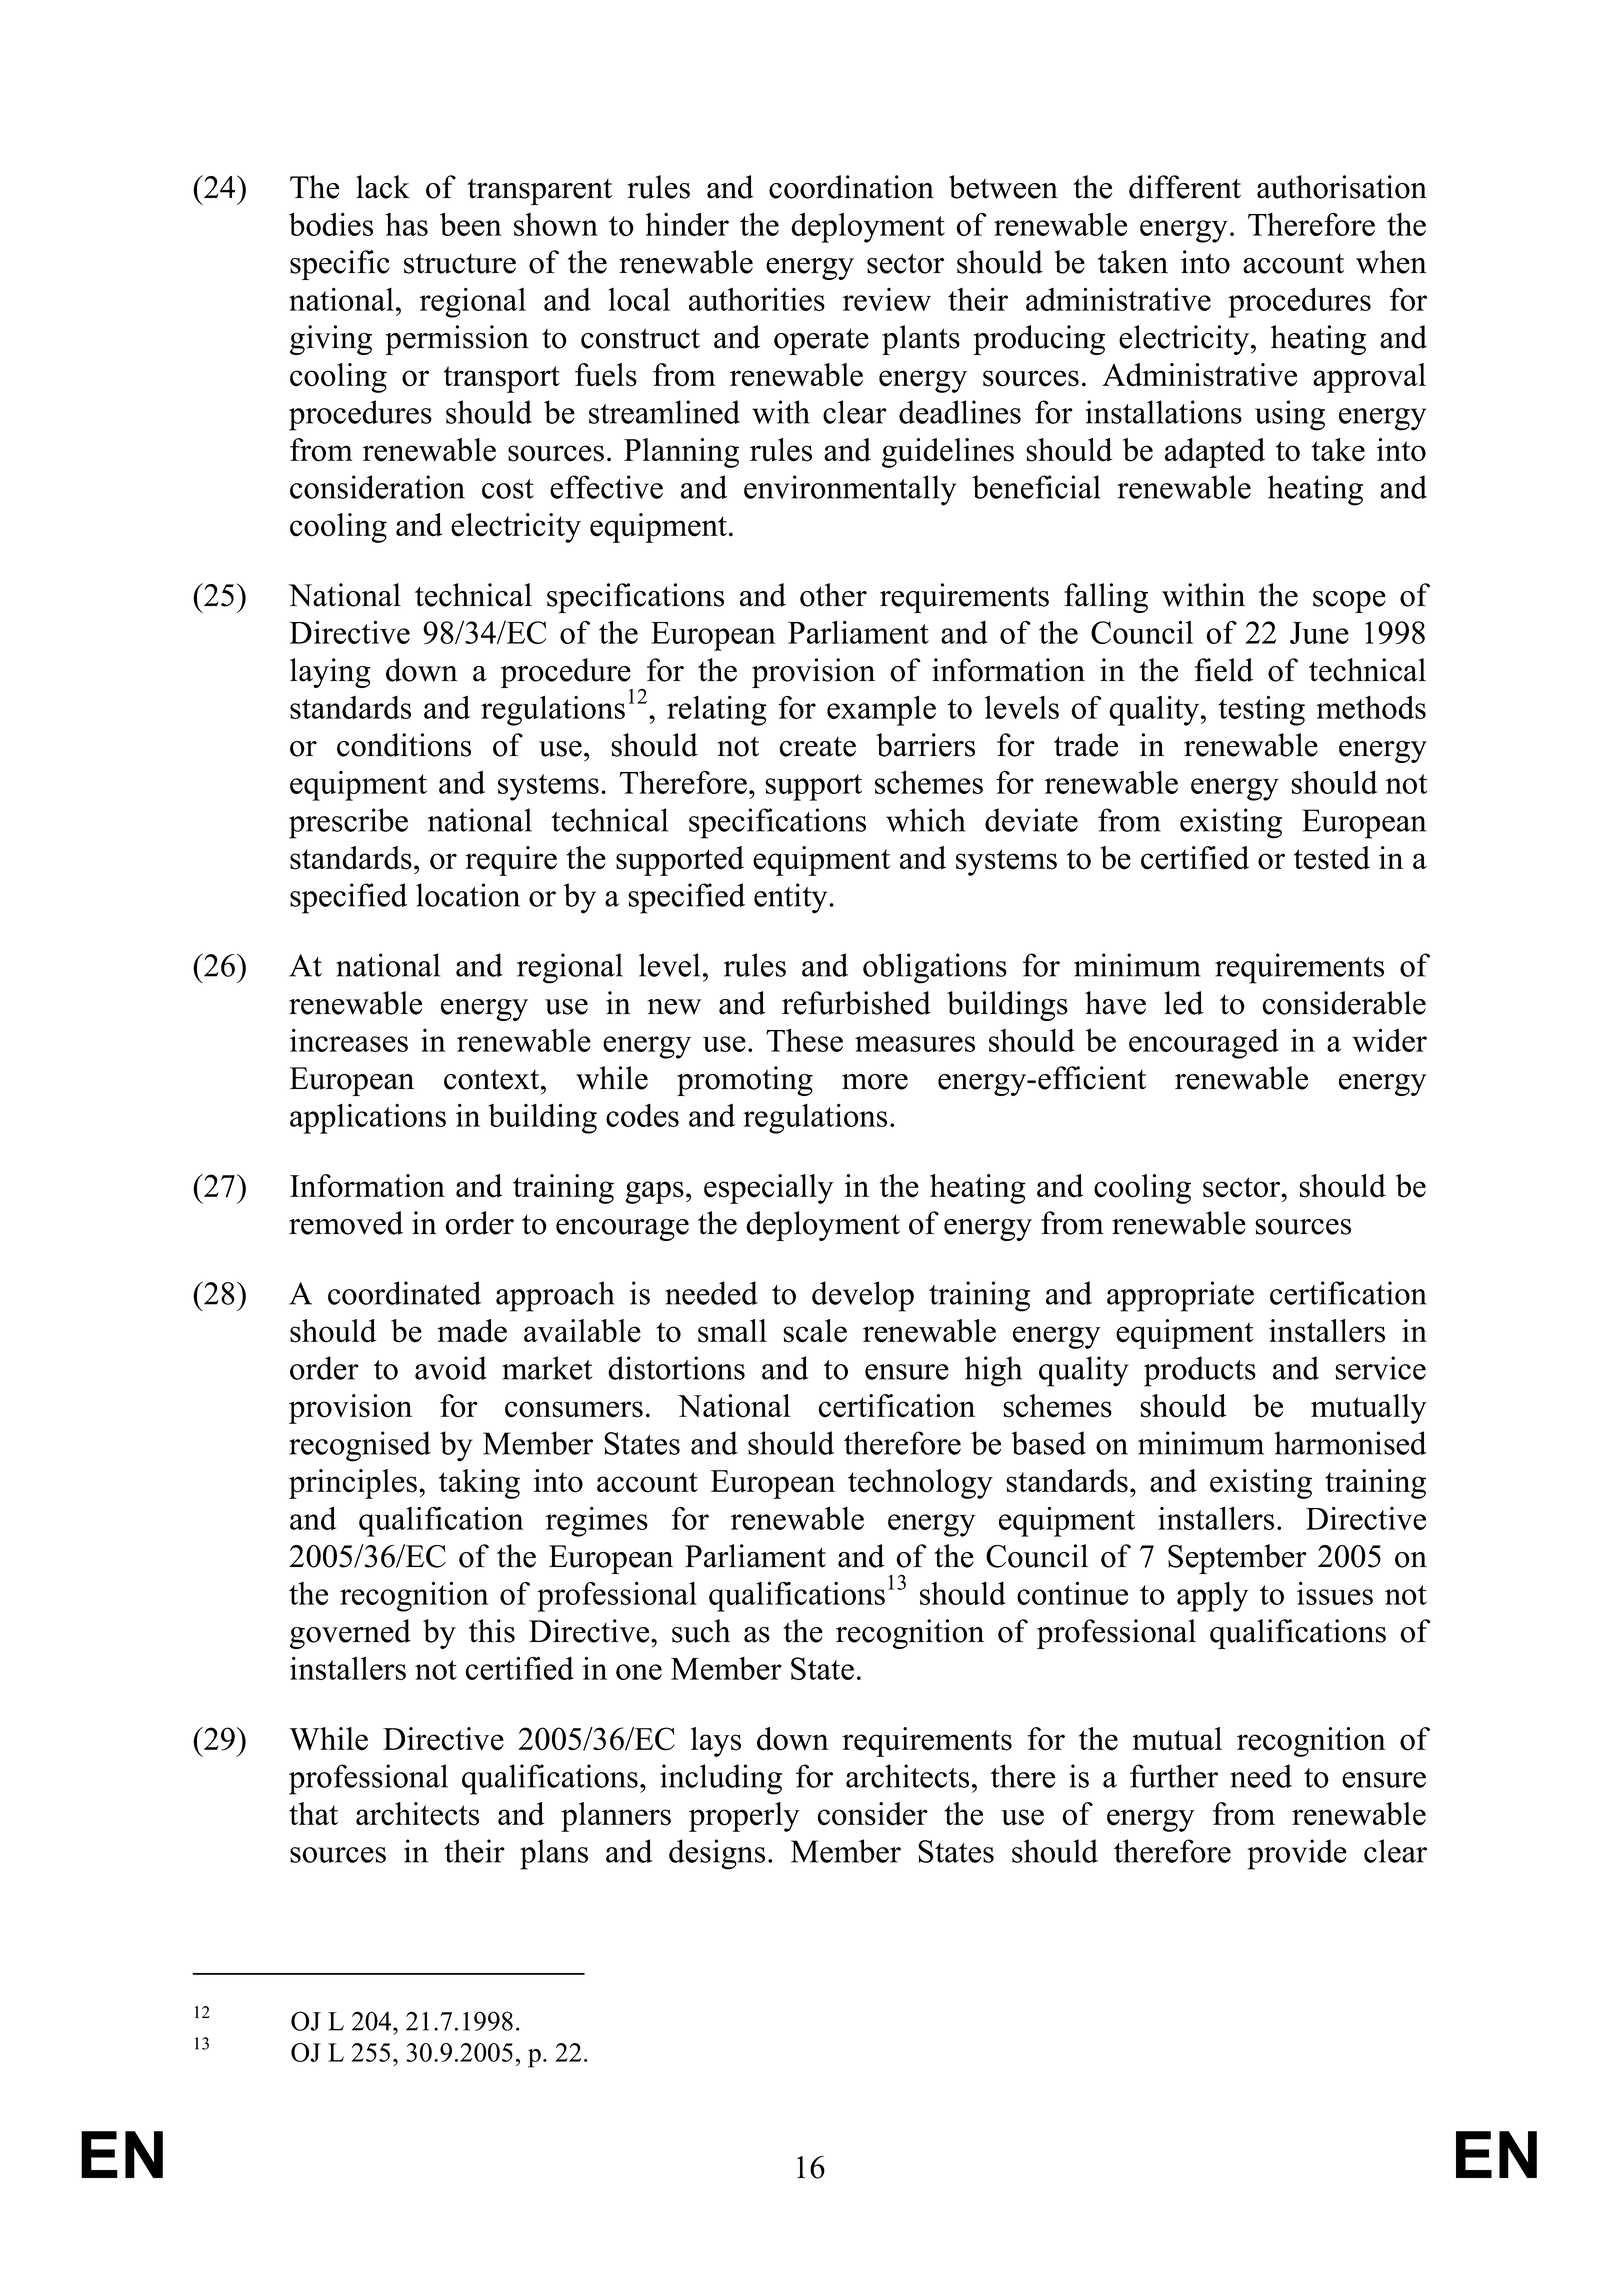 This screenshot has width=1619, height=2290. I want to click on different, so click(1185, 187).
